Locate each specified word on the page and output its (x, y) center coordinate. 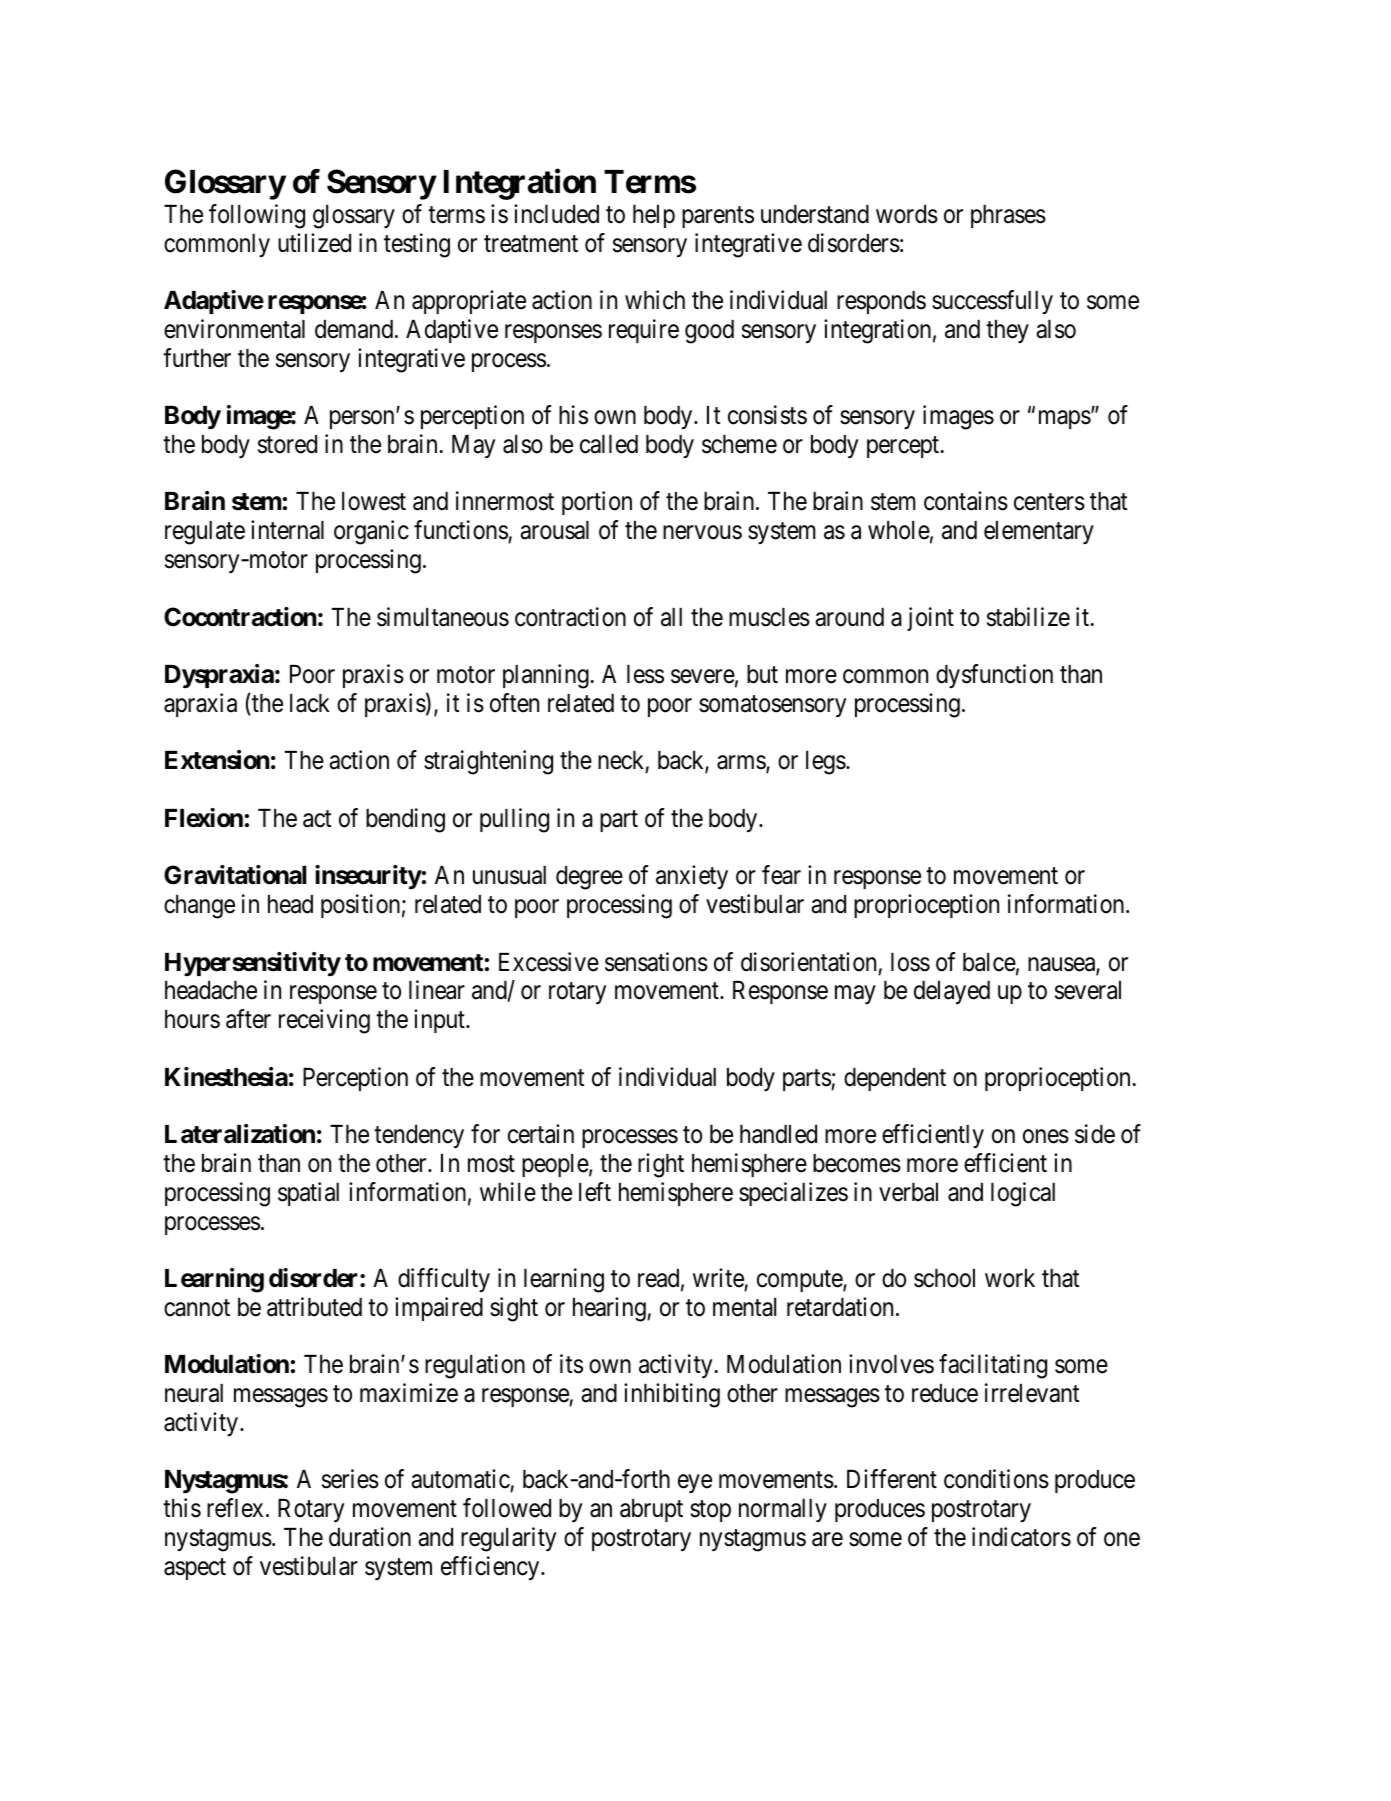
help (654, 216)
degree (589, 878)
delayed (952, 992)
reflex (235, 1508)
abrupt (651, 1510)
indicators (1021, 1537)
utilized (314, 243)
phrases (1008, 216)
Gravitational (235, 875)
